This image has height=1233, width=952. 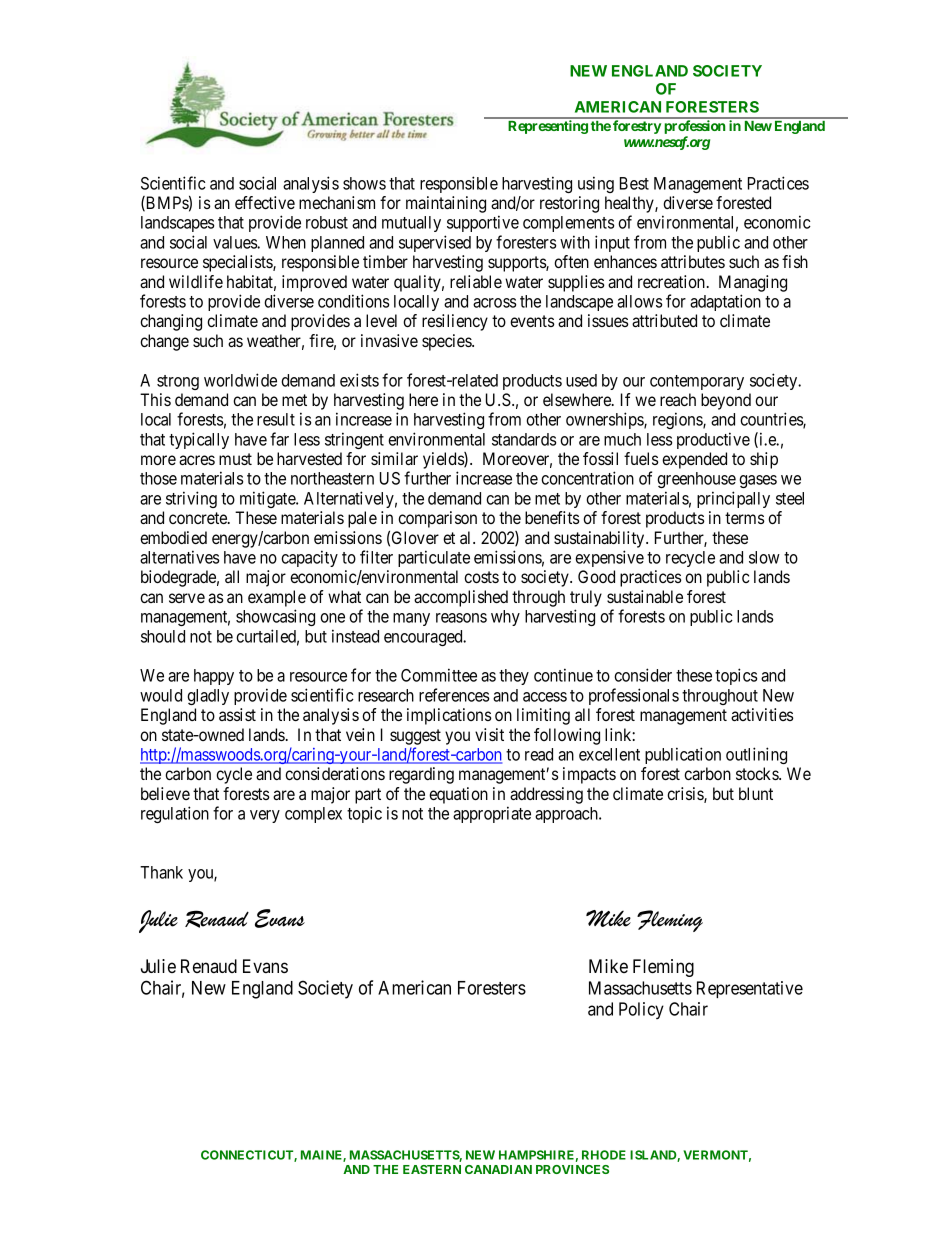 I want to click on beyond, so click(x=726, y=401).
